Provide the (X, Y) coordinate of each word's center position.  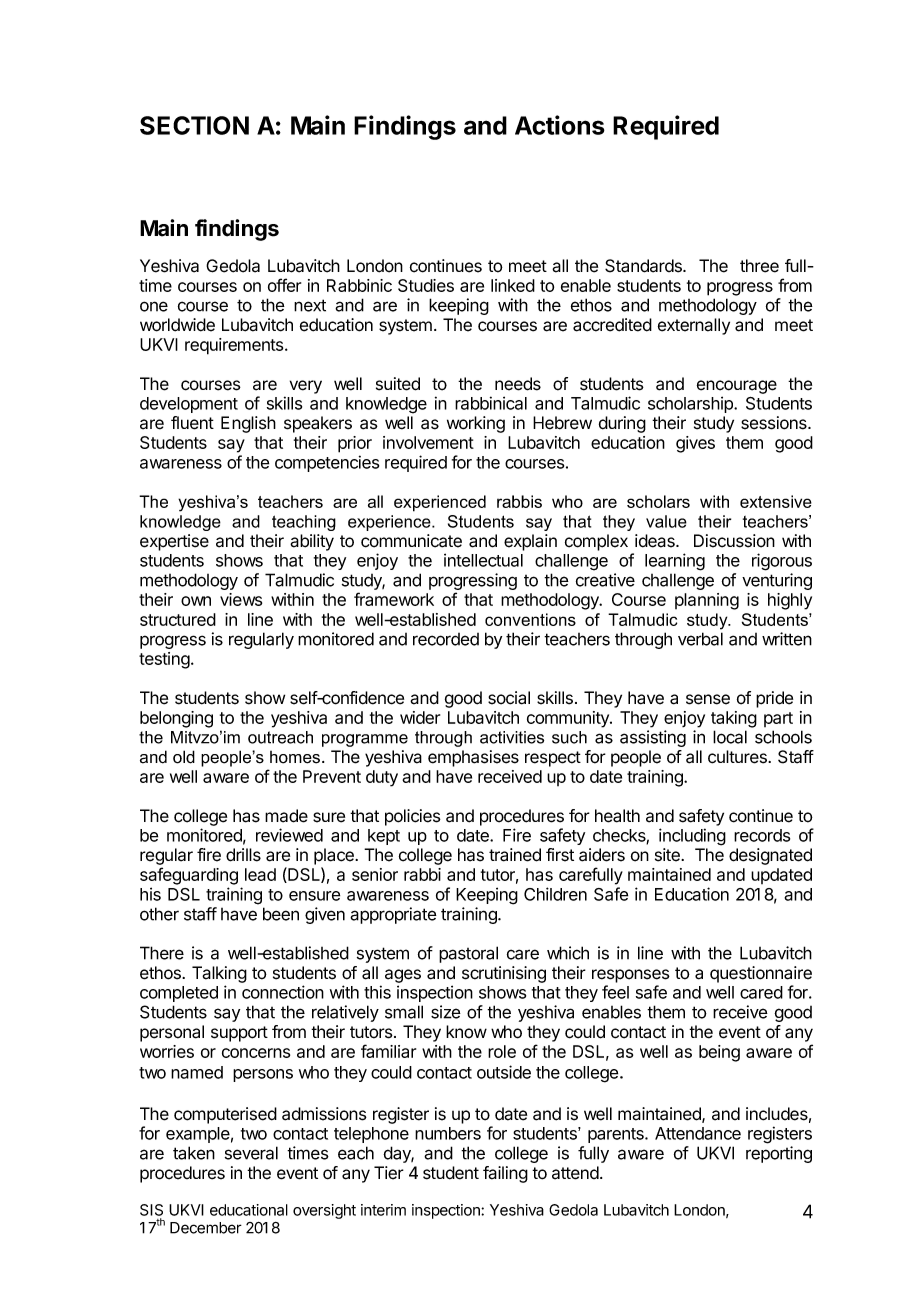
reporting (779, 1154)
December (206, 1228)
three (759, 266)
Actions (560, 125)
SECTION (194, 125)
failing (505, 1174)
